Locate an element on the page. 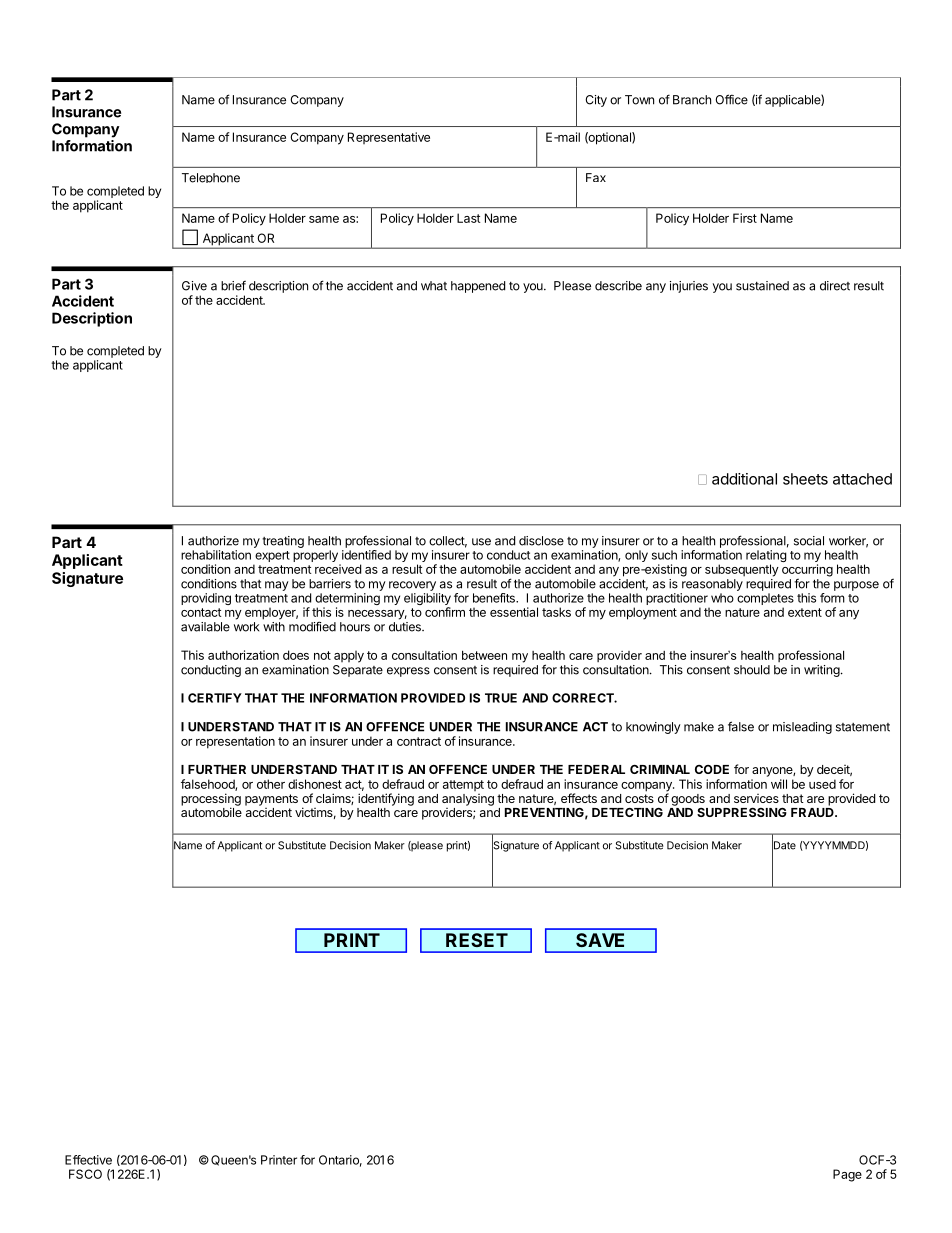 The width and height of the document is (952, 1233). Office is located at coordinates (731, 99).
